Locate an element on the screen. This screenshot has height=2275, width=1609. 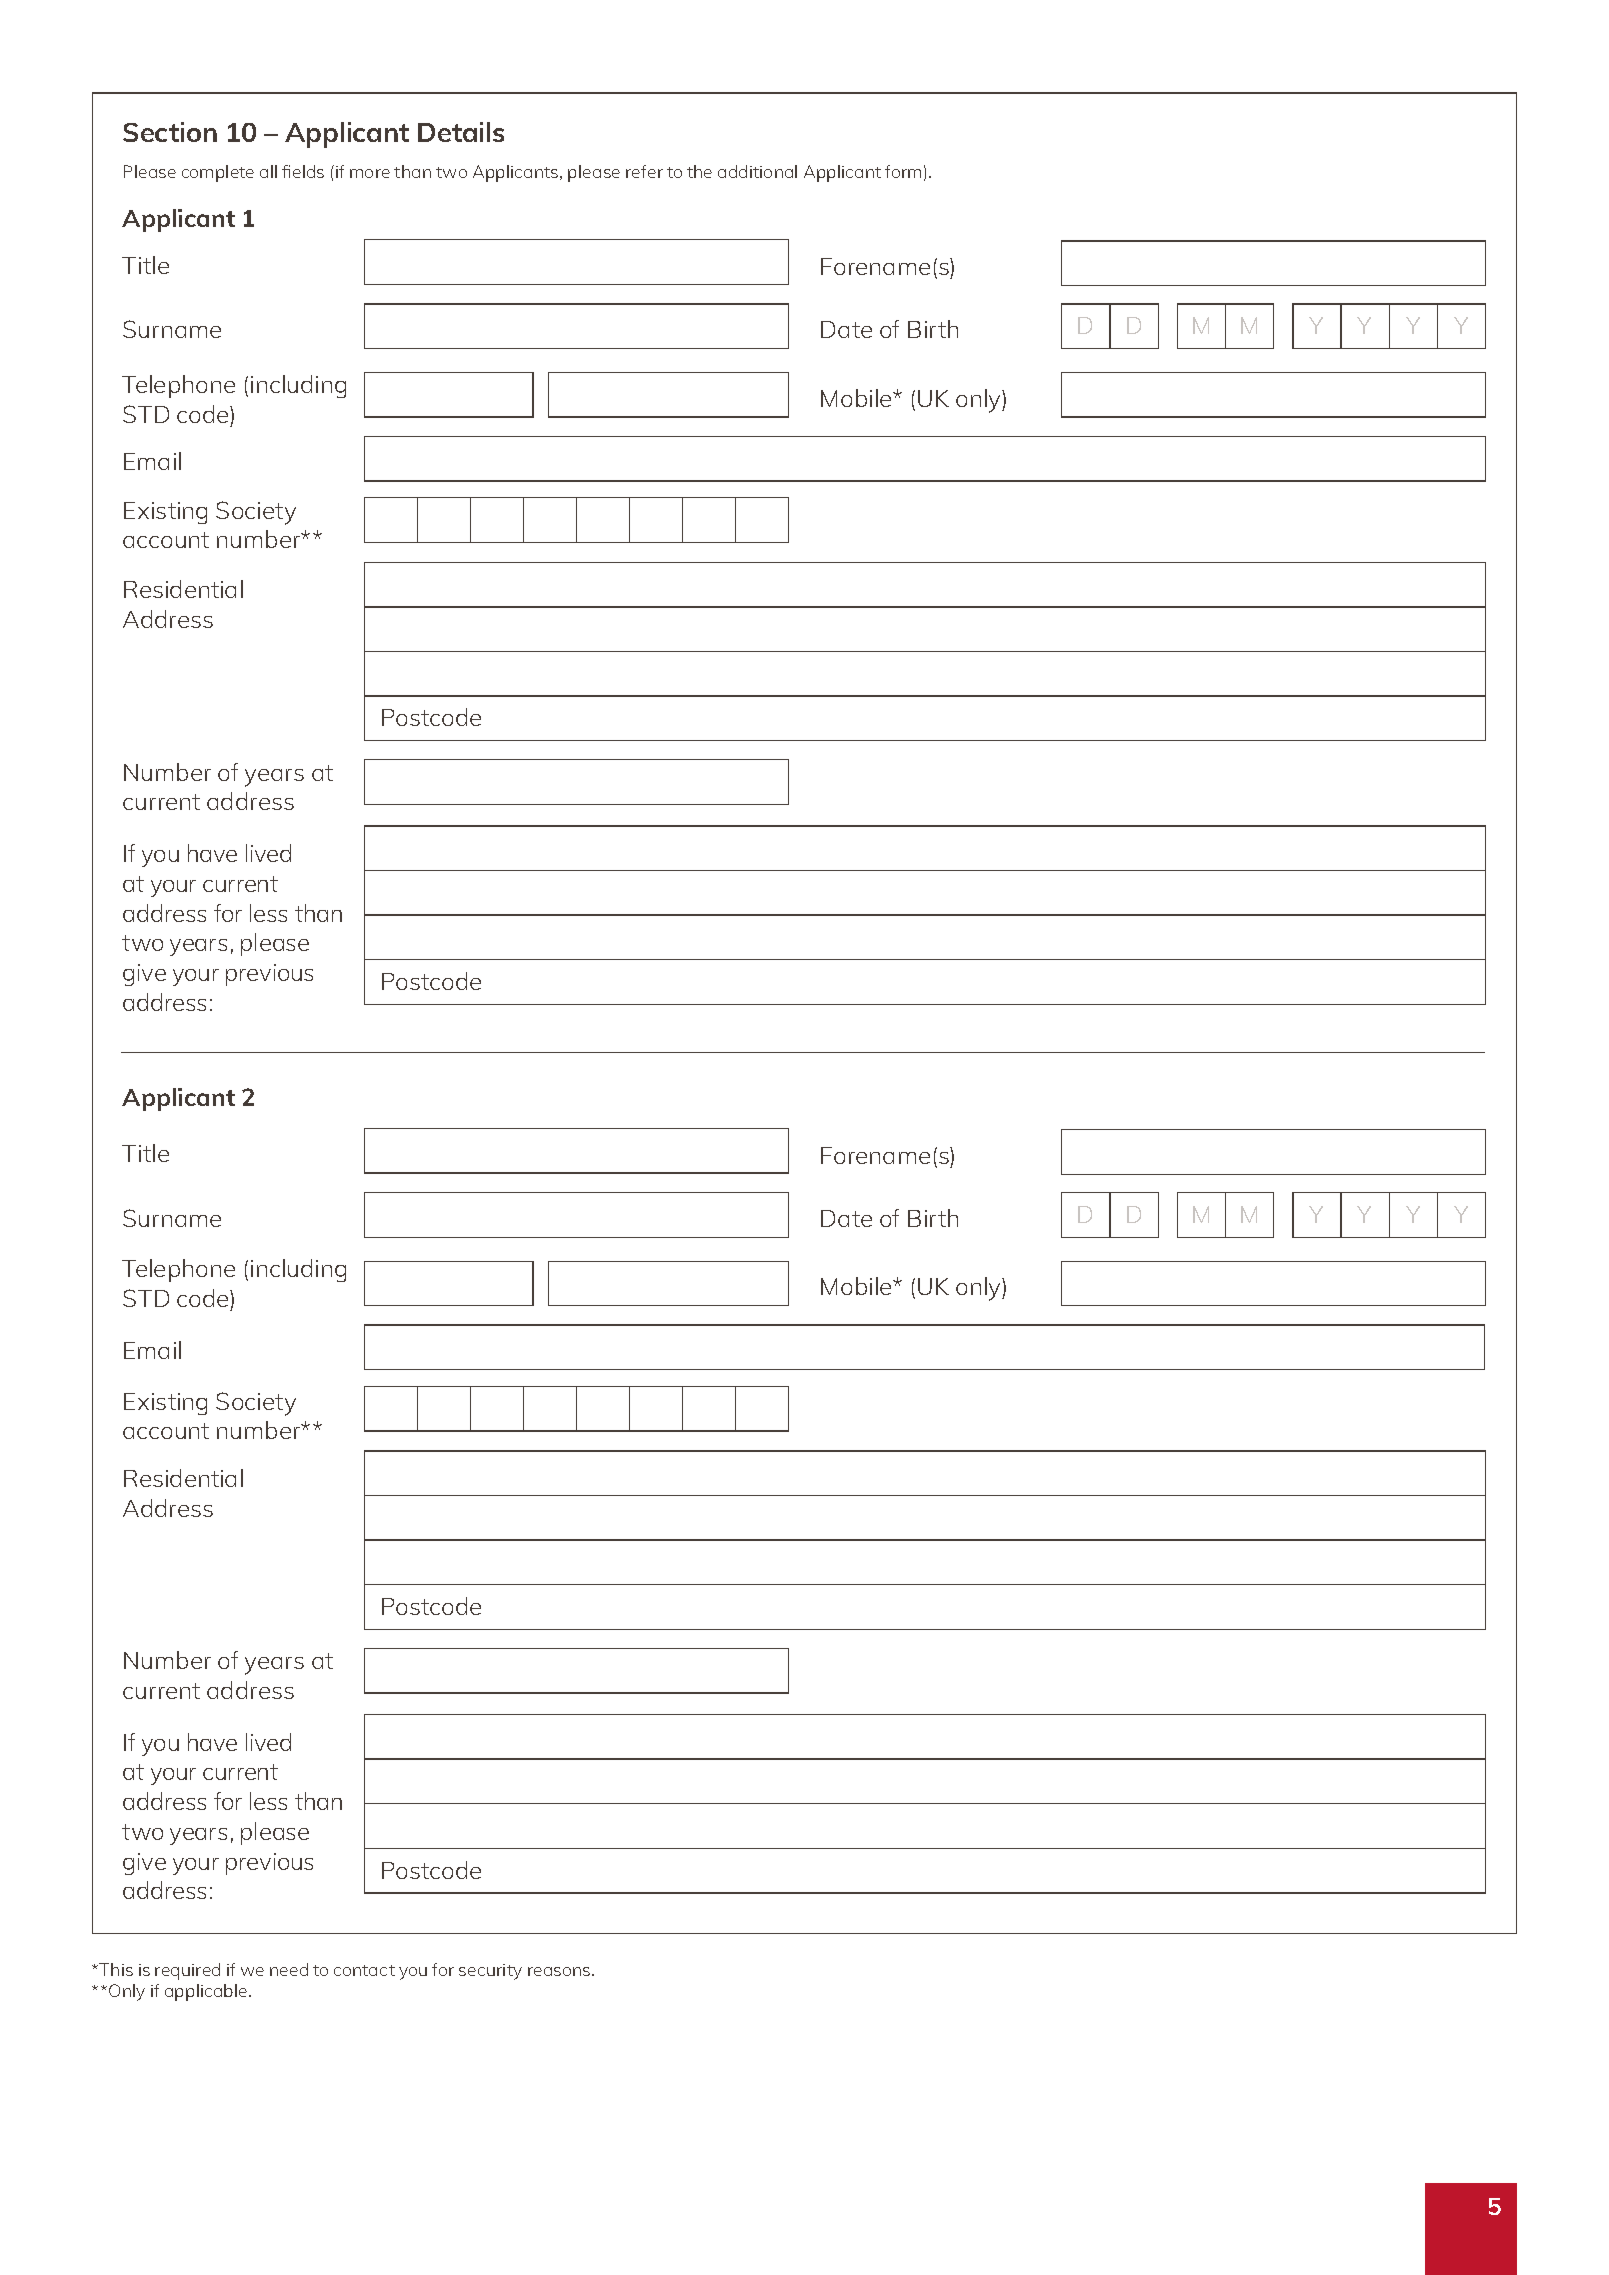
form is located at coordinates (903, 171).
